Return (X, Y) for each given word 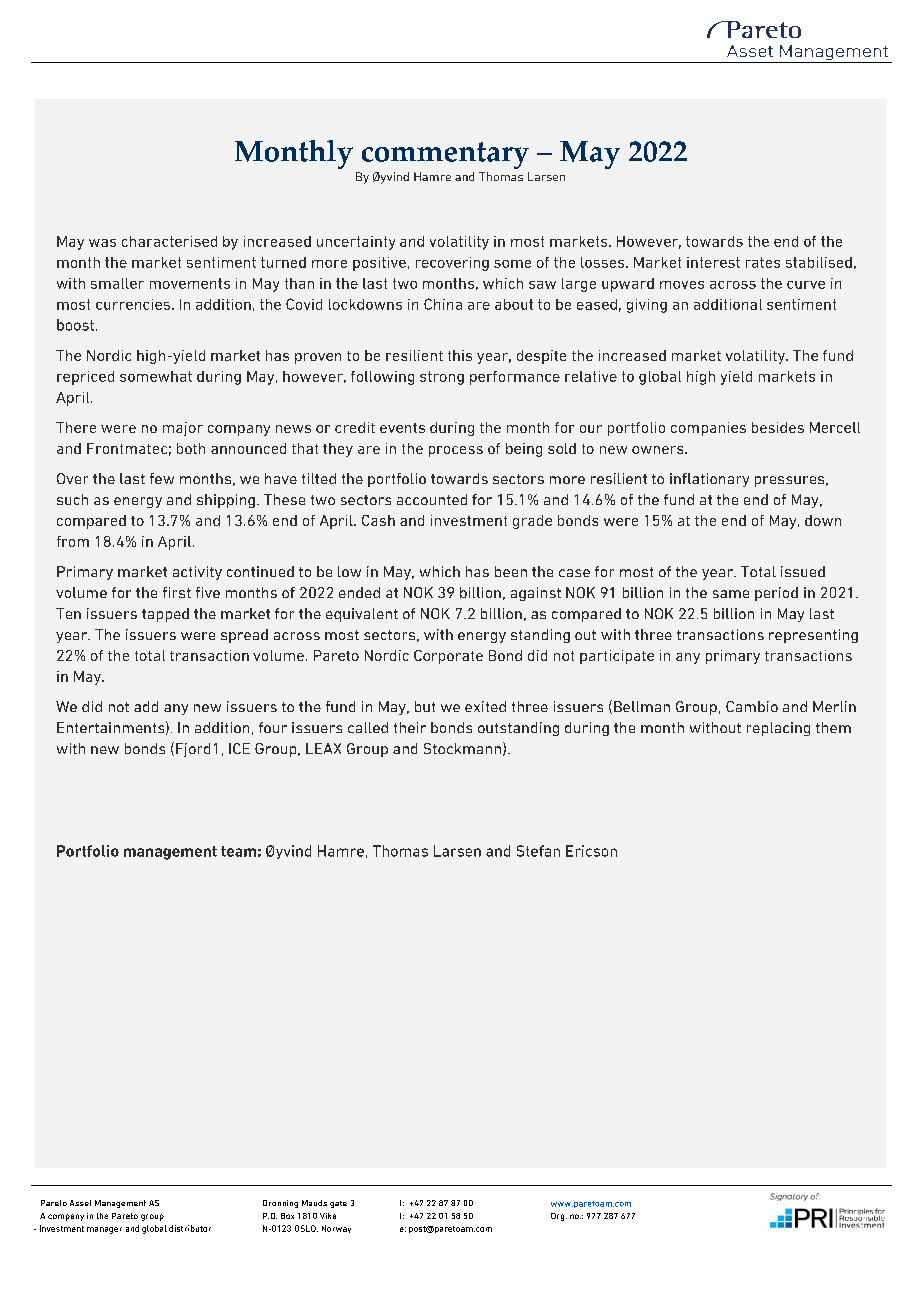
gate (338, 1204)
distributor (190, 1228)
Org (559, 1217)
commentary (445, 155)
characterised (169, 241)
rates (763, 262)
